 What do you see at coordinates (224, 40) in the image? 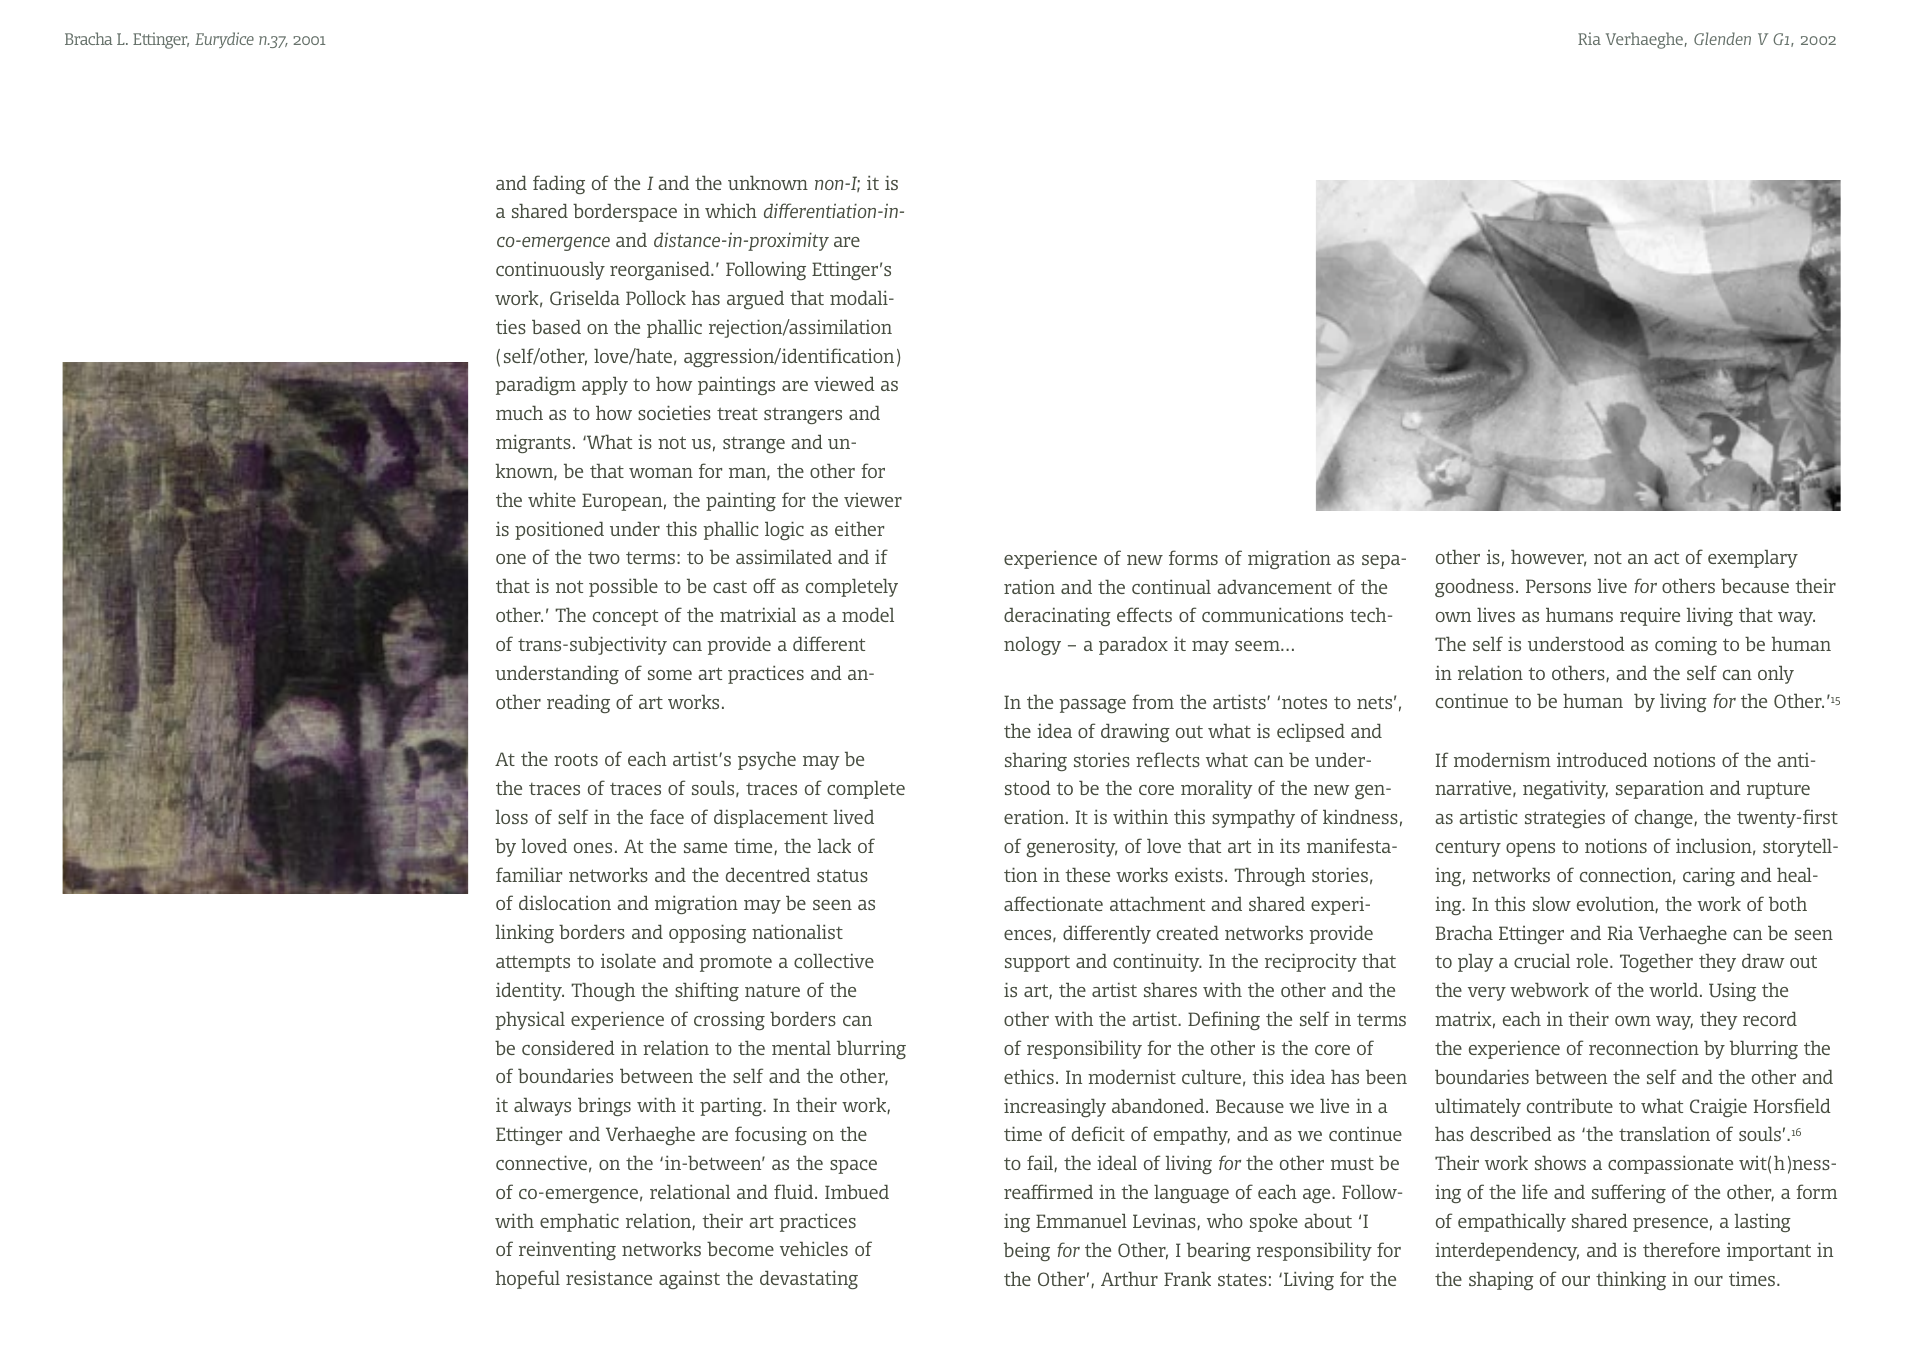
I see `Eurydice` at bounding box center [224, 40].
